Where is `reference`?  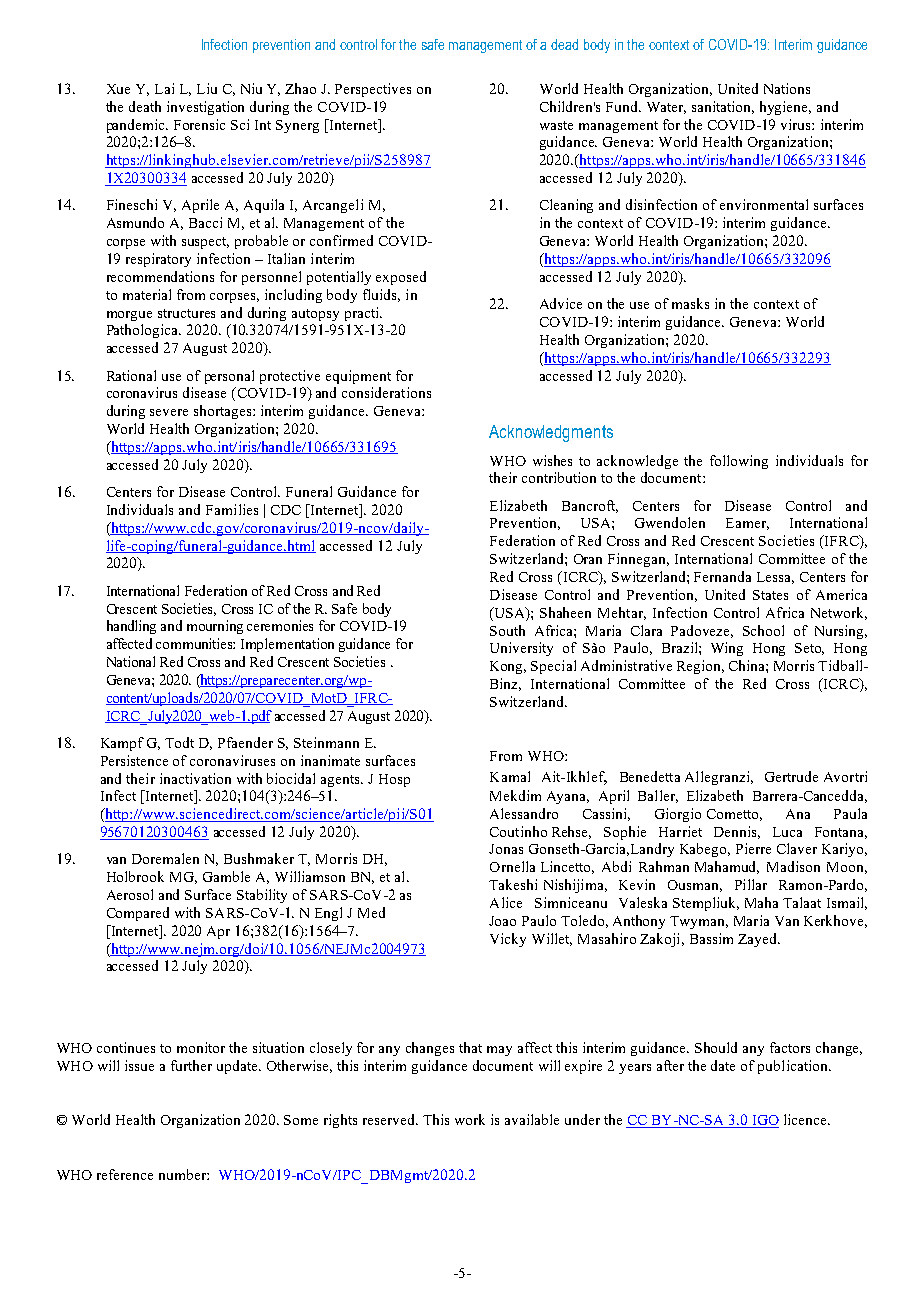 reference is located at coordinates (125, 1174).
